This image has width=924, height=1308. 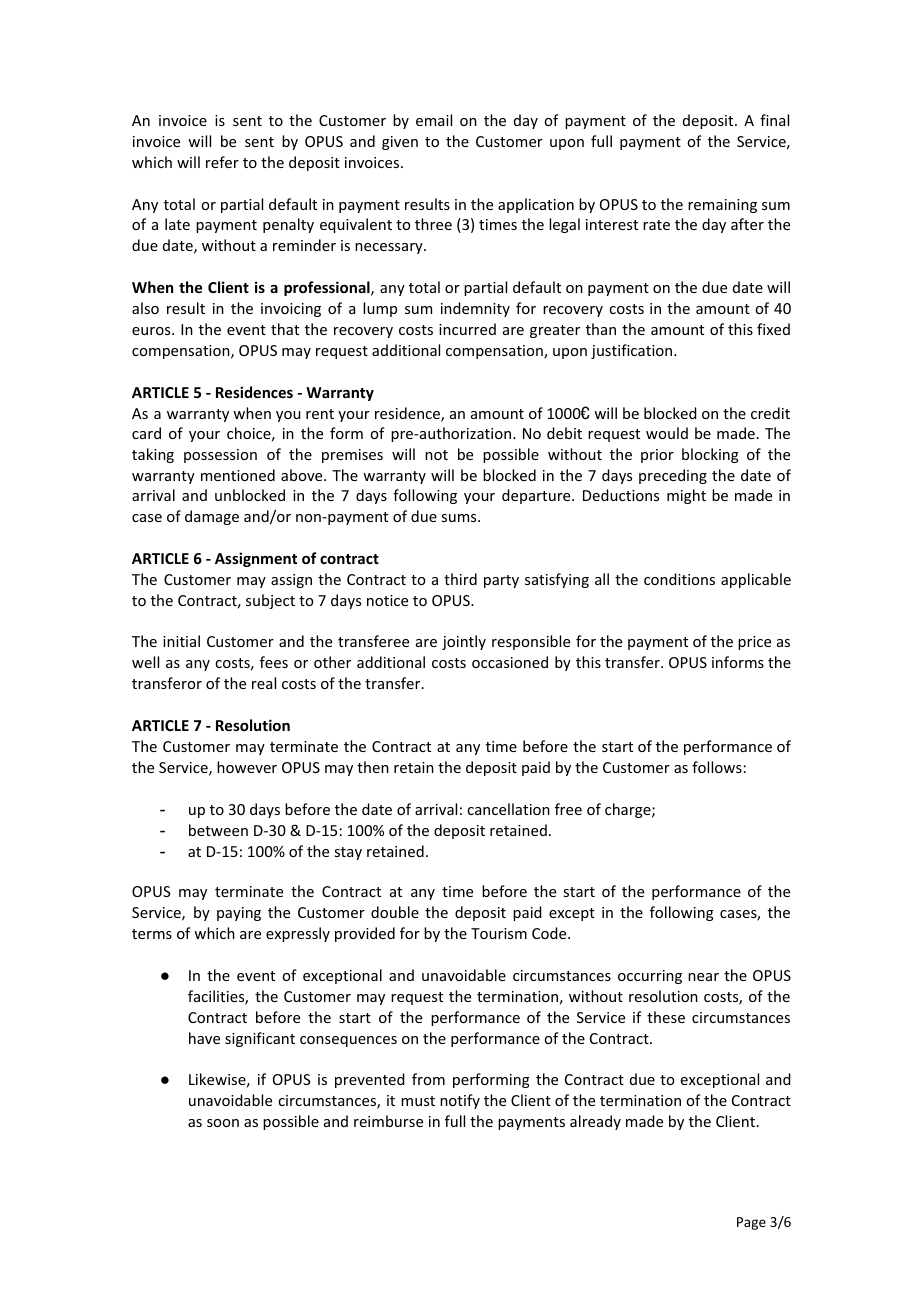 I want to click on jointly, so click(x=464, y=642).
